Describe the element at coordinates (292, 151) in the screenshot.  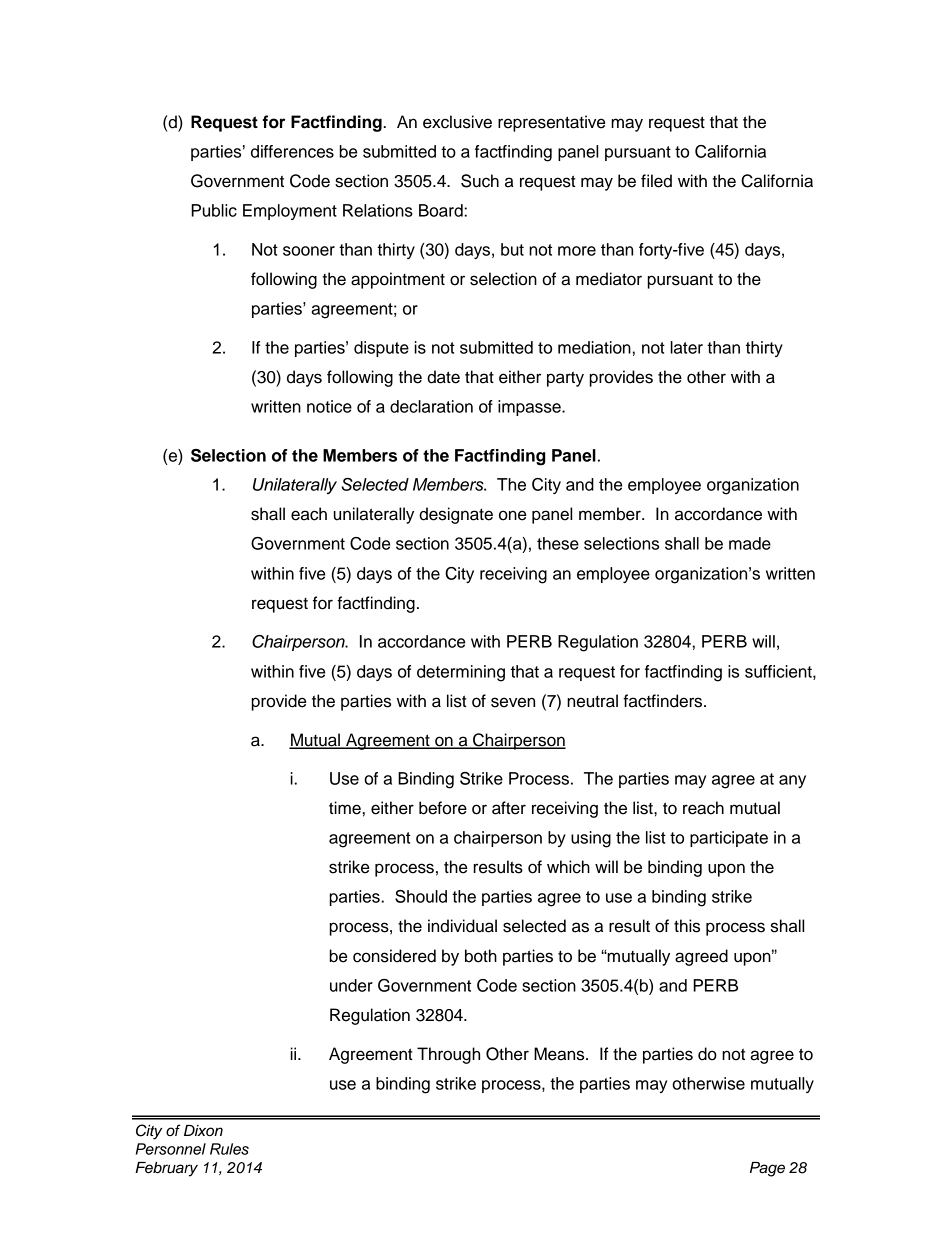
I see `differences` at that location.
